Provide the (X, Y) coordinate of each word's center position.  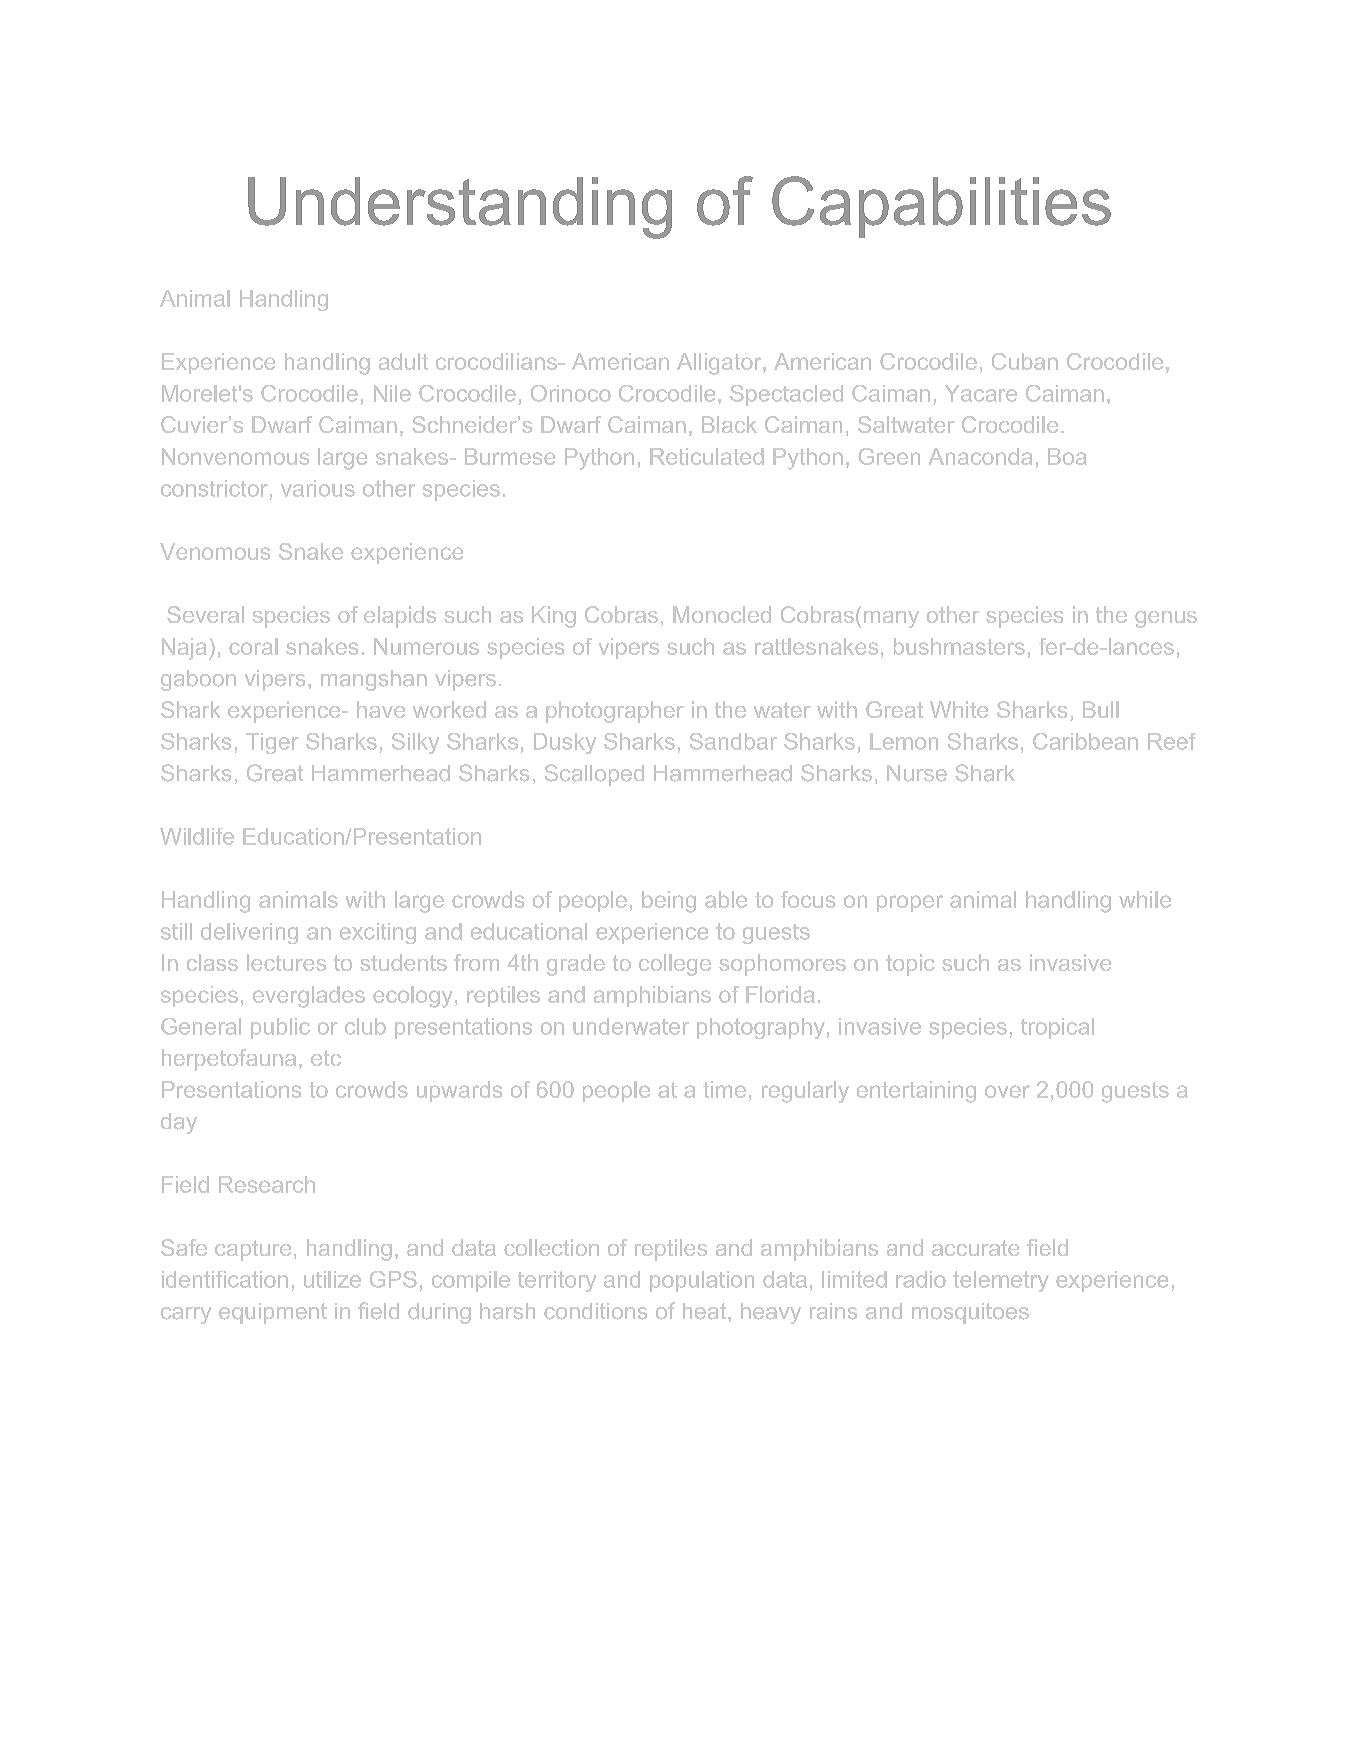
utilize (332, 1279)
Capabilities (941, 207)
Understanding (460, 208)
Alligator (720, 364)
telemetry (1001, 1281)
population (702, 1281)
